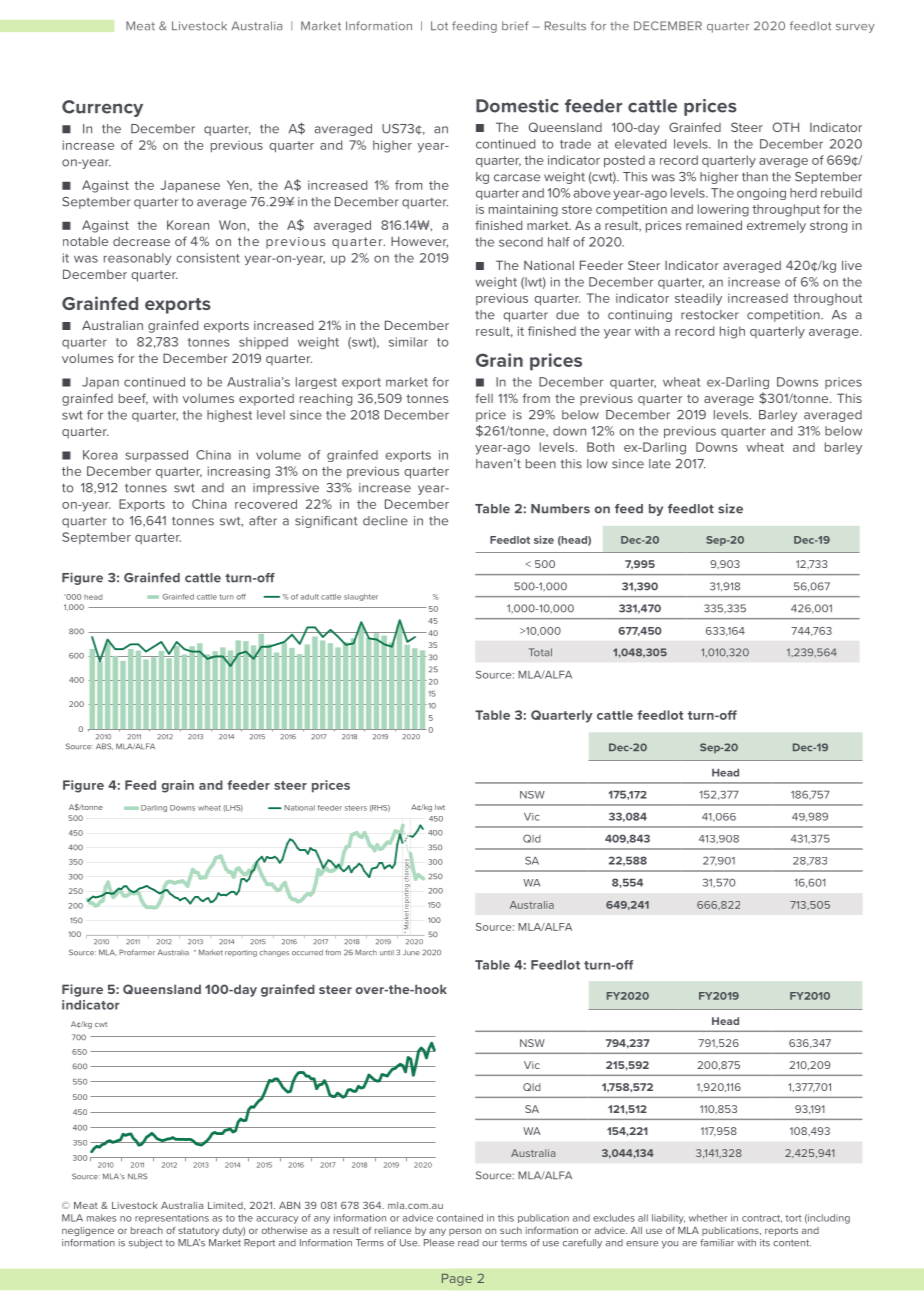  I want to click on read, so click(468, 1243).
